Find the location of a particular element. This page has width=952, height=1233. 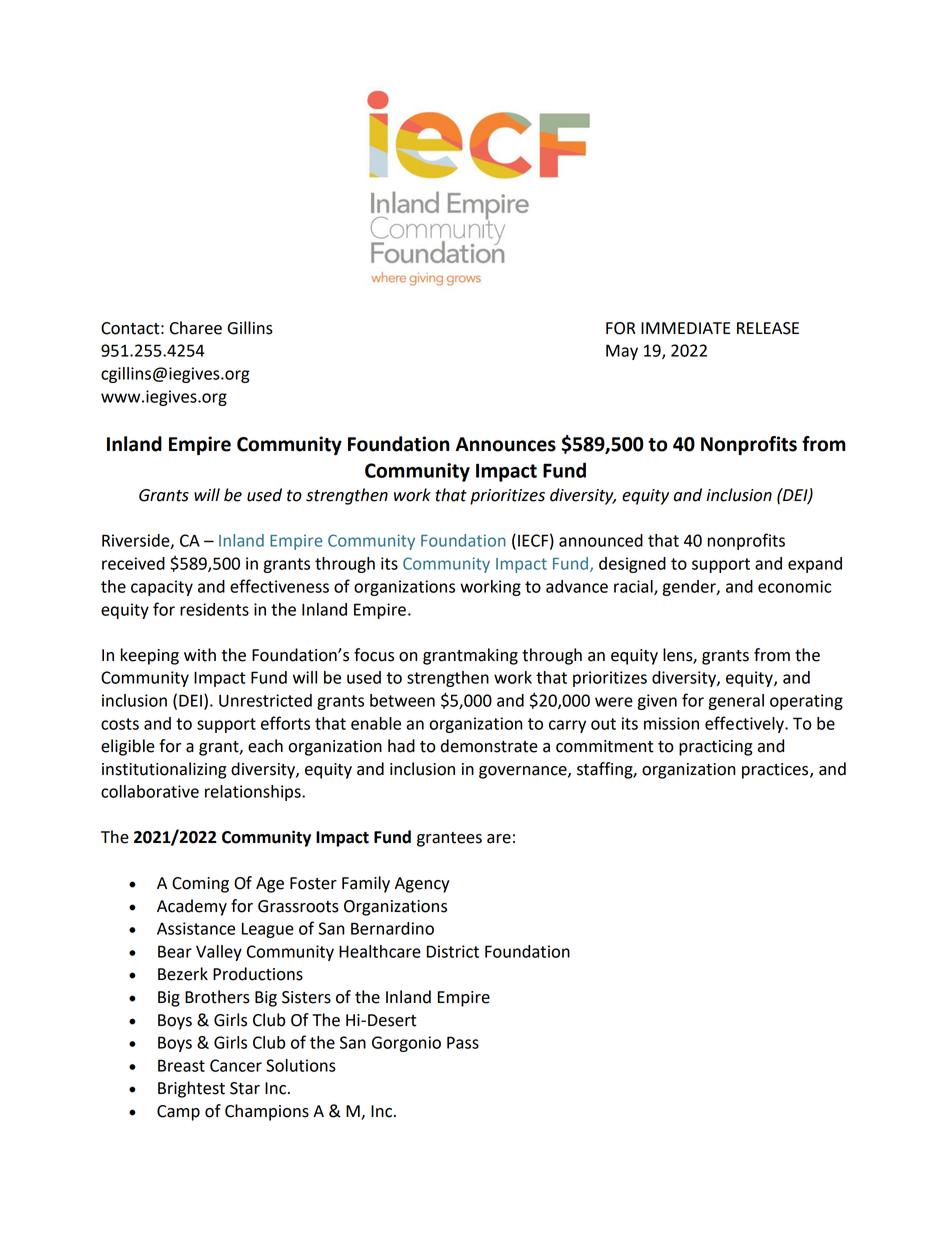

demonstrate is located at coordinates (489, 746).
